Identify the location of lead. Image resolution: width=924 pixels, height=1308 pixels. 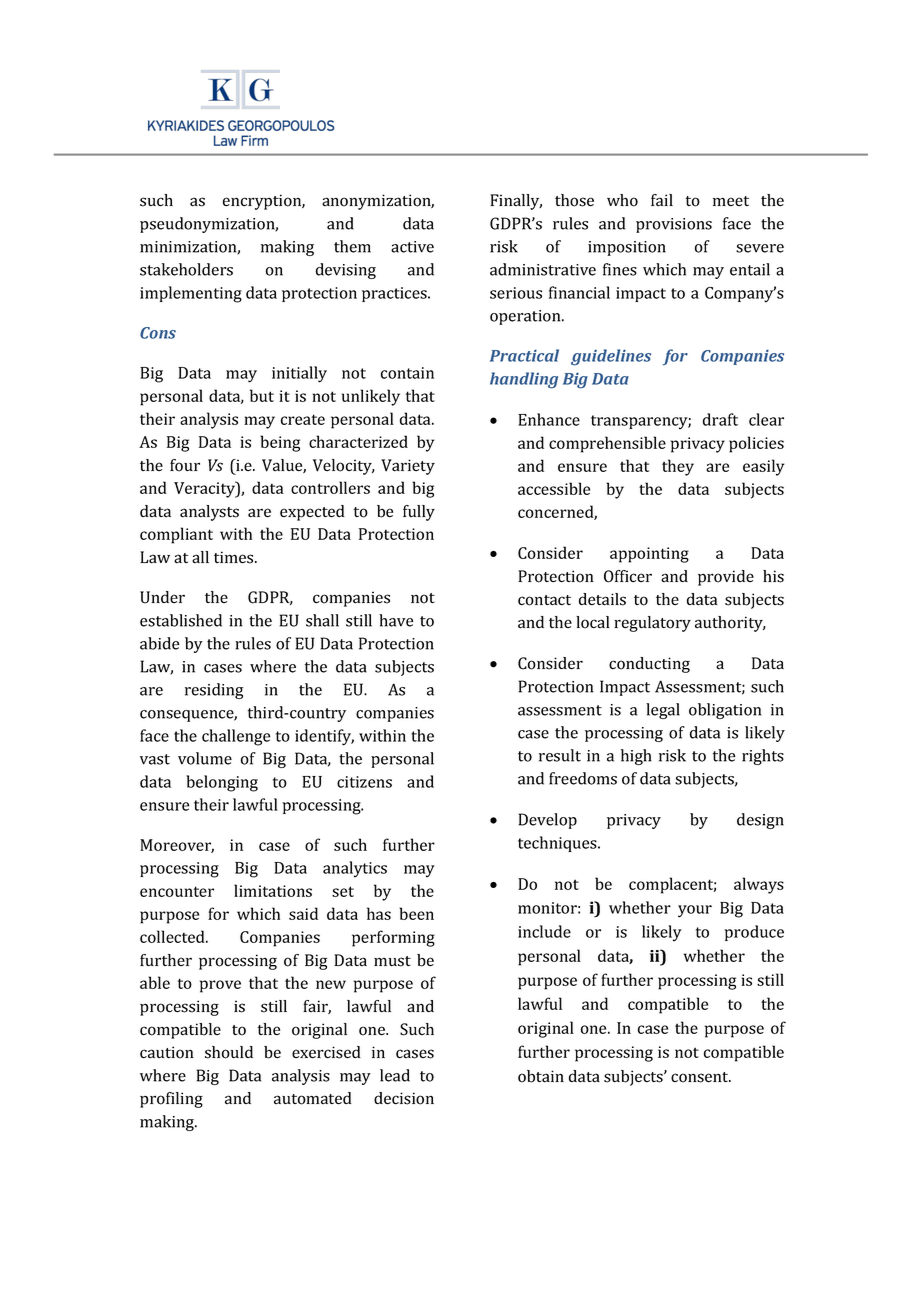
(395, 1075).
